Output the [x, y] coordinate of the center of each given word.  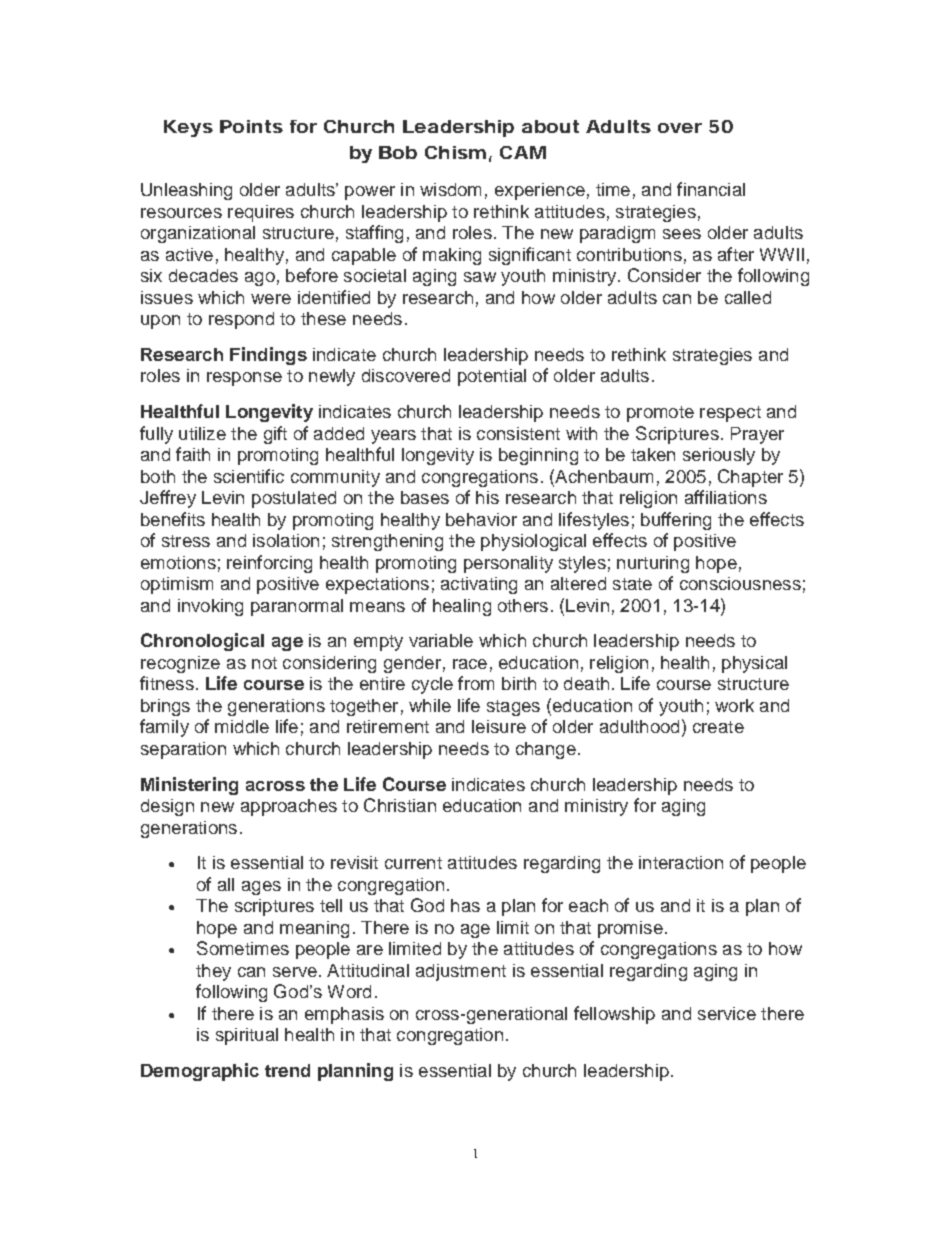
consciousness [740, 583]
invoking [210, 607]
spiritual [247, 1036]
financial [711, 189]
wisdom [450, 189]
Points [251, 126]
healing [462, 607]
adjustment [461, 972]
